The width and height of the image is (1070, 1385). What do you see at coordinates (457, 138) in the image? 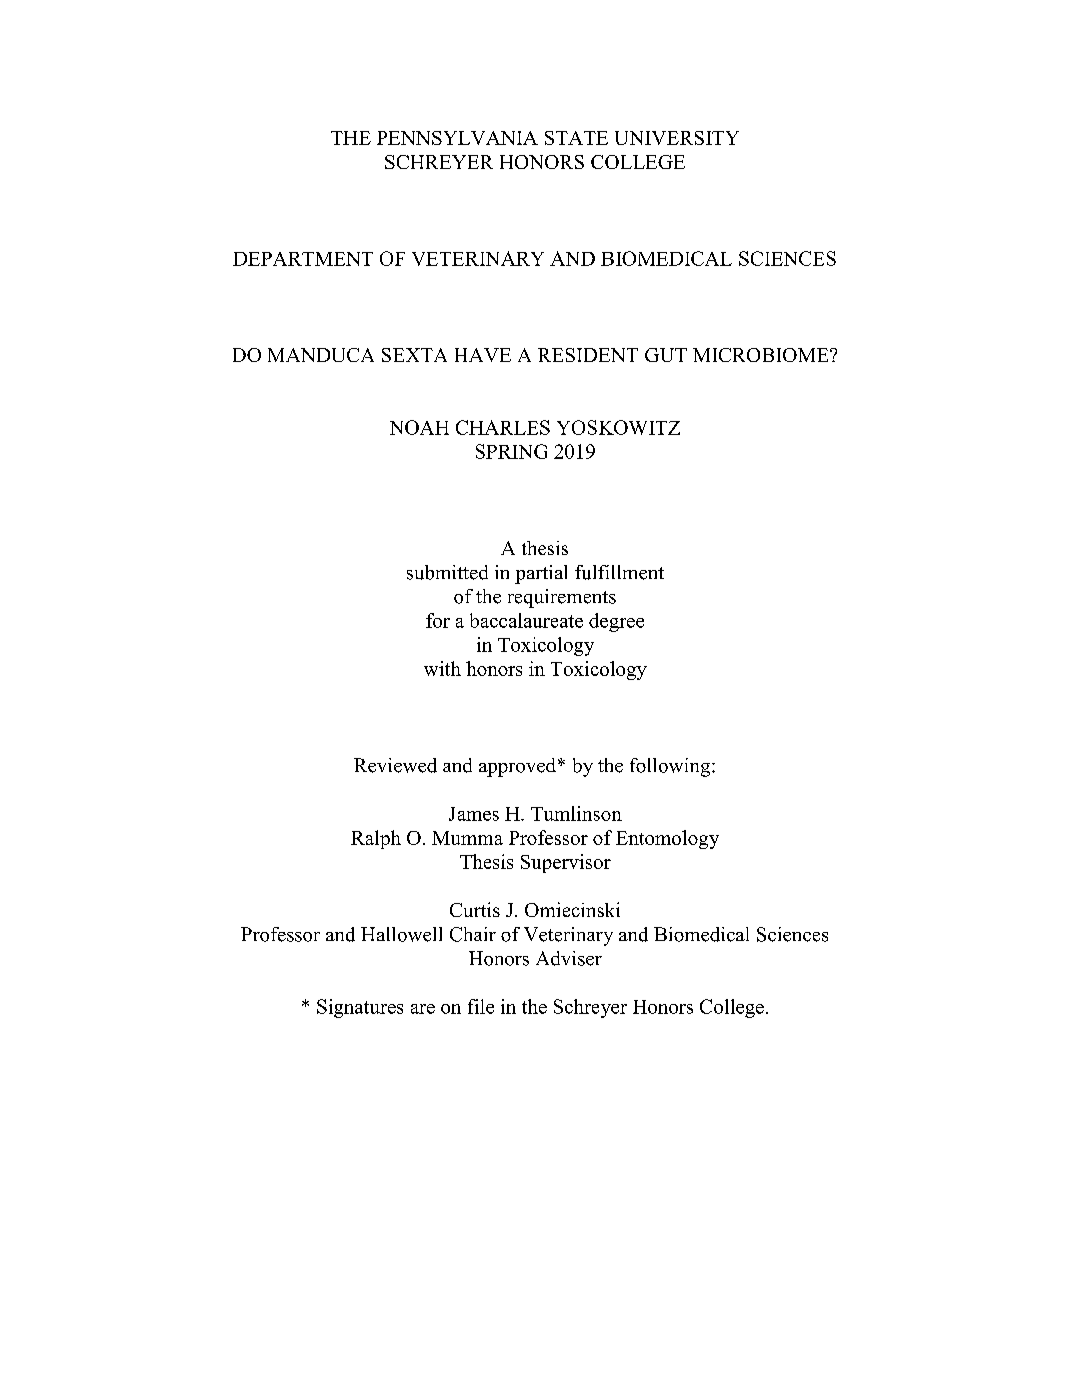
I see `PENNSYLVANIA` at bounding box center [457, 138].
